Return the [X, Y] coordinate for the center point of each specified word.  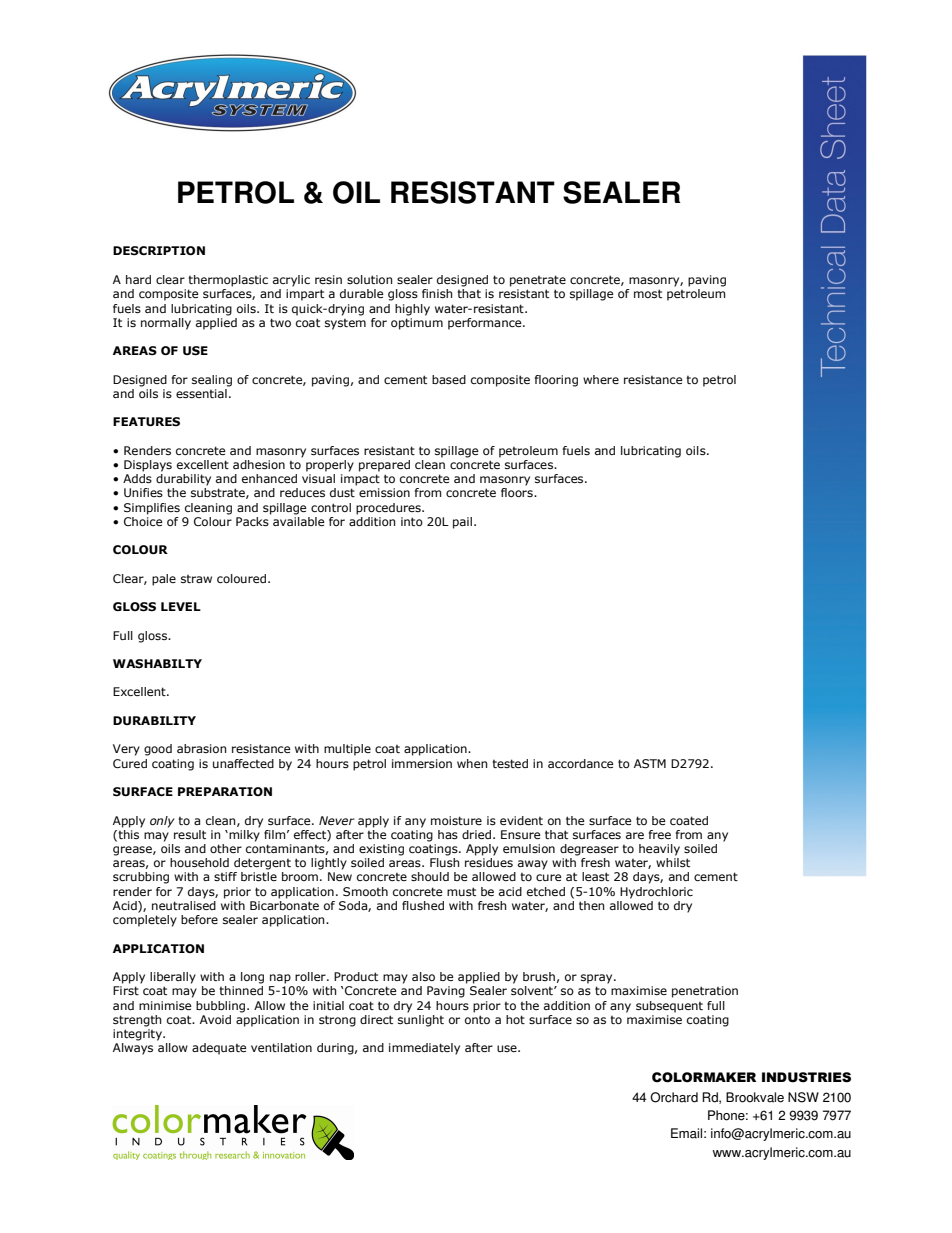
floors [518, 492]
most [648, 293]
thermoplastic [228, 281]
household [199, 862]
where [601, 379]
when [472, 763]
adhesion [259, 464]
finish [437, 293]
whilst [673, 862]
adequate [219, 1049]
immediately [424, 1049]
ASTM [650, 764]
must [461, 891]
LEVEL [181, 606]
